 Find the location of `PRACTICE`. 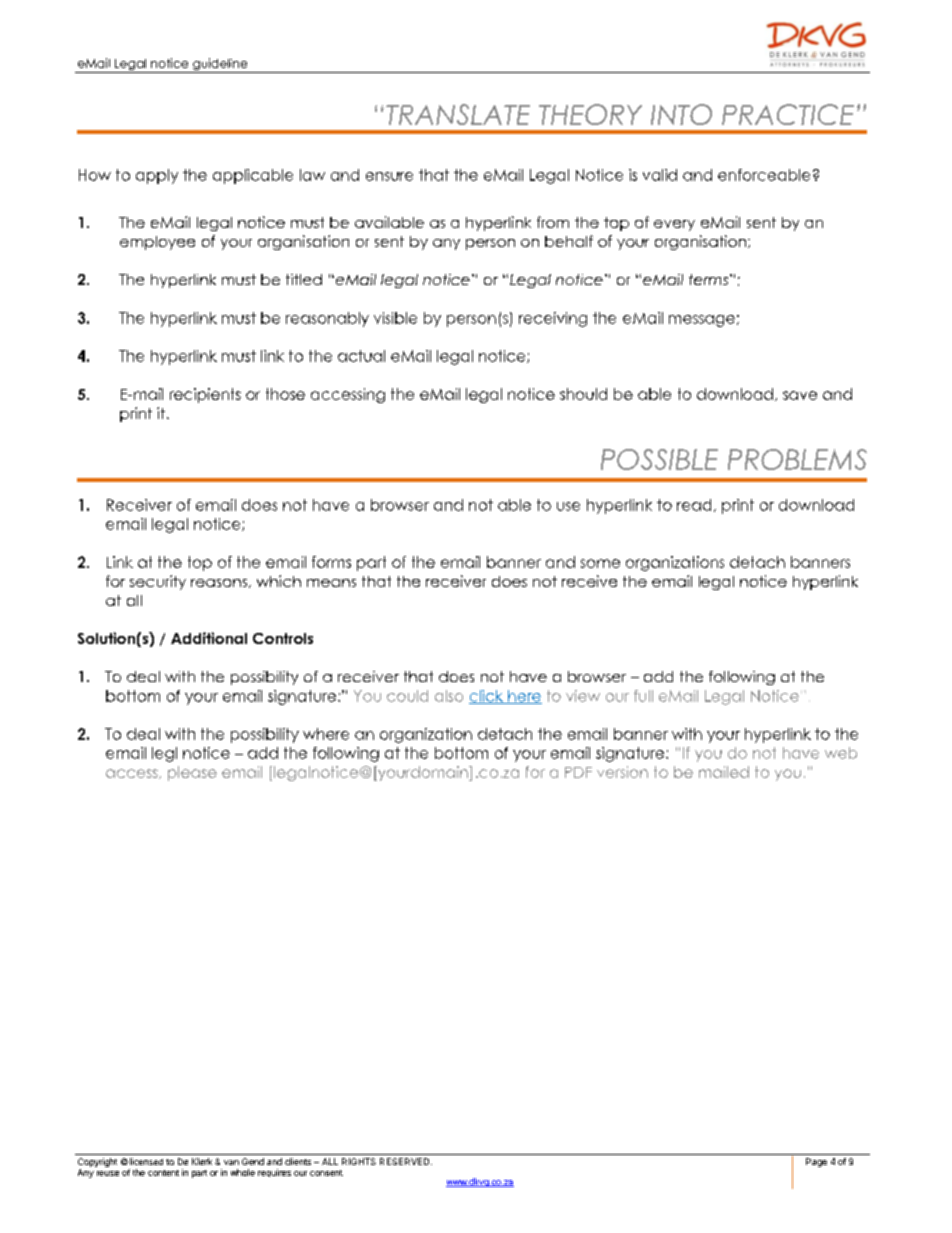

PRACTICE is located at coordinates (788, 114).
